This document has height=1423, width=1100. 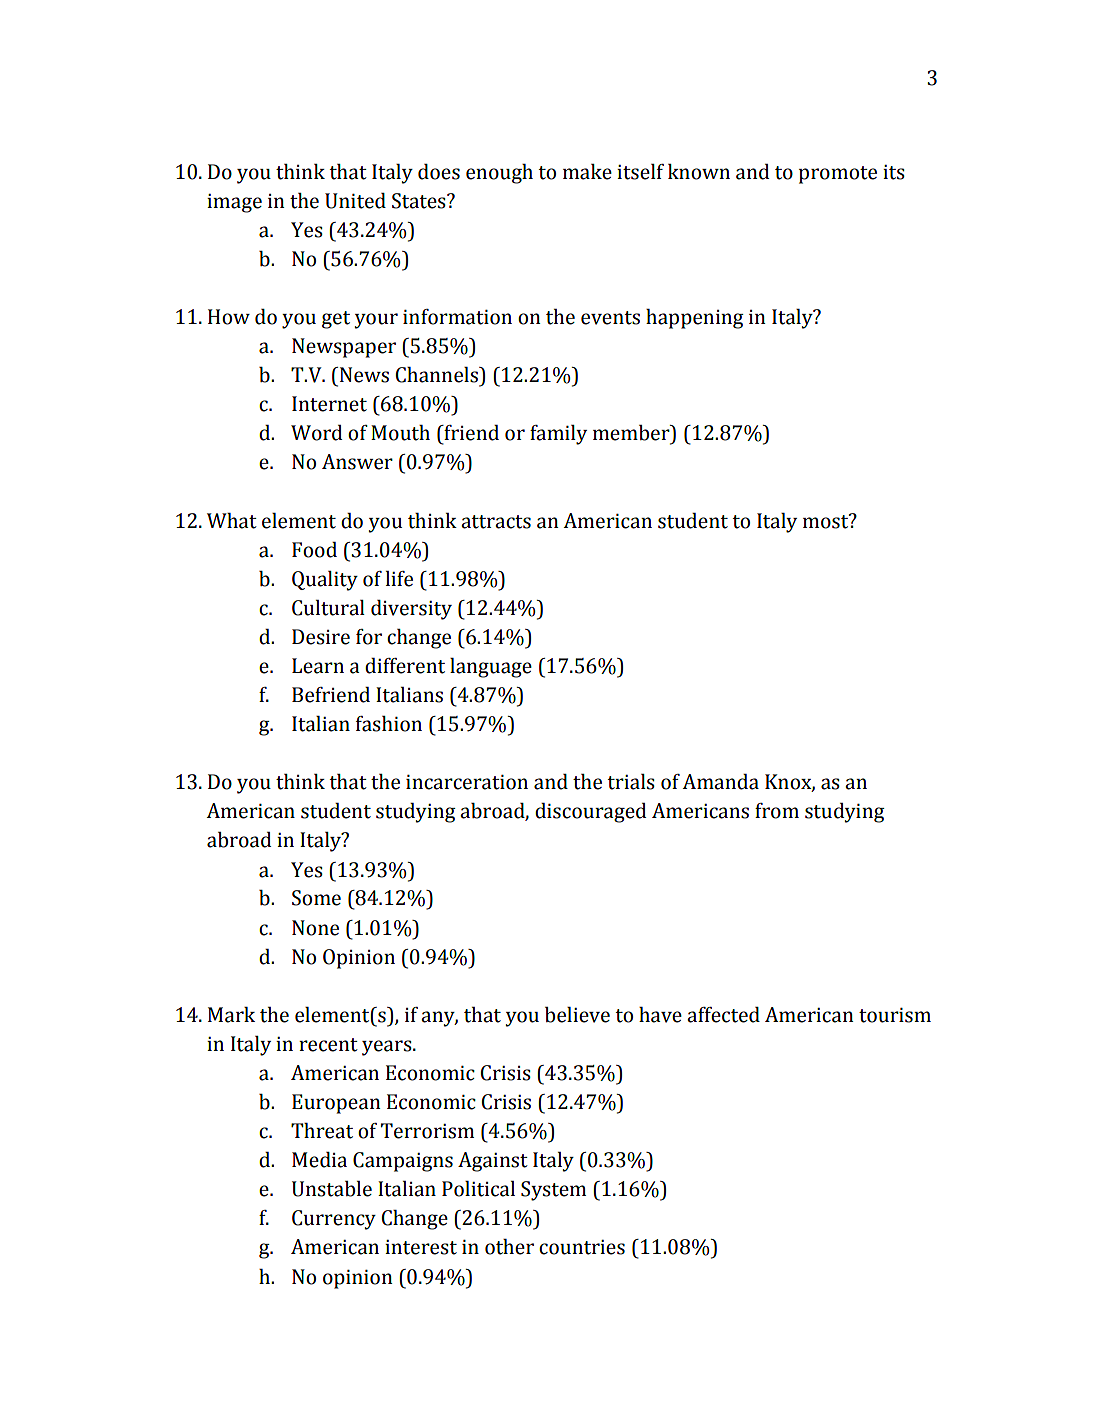 What do you see at coordinates (582, 1247) in the document?
I see `countries` at bounding box center [582, 1247].
